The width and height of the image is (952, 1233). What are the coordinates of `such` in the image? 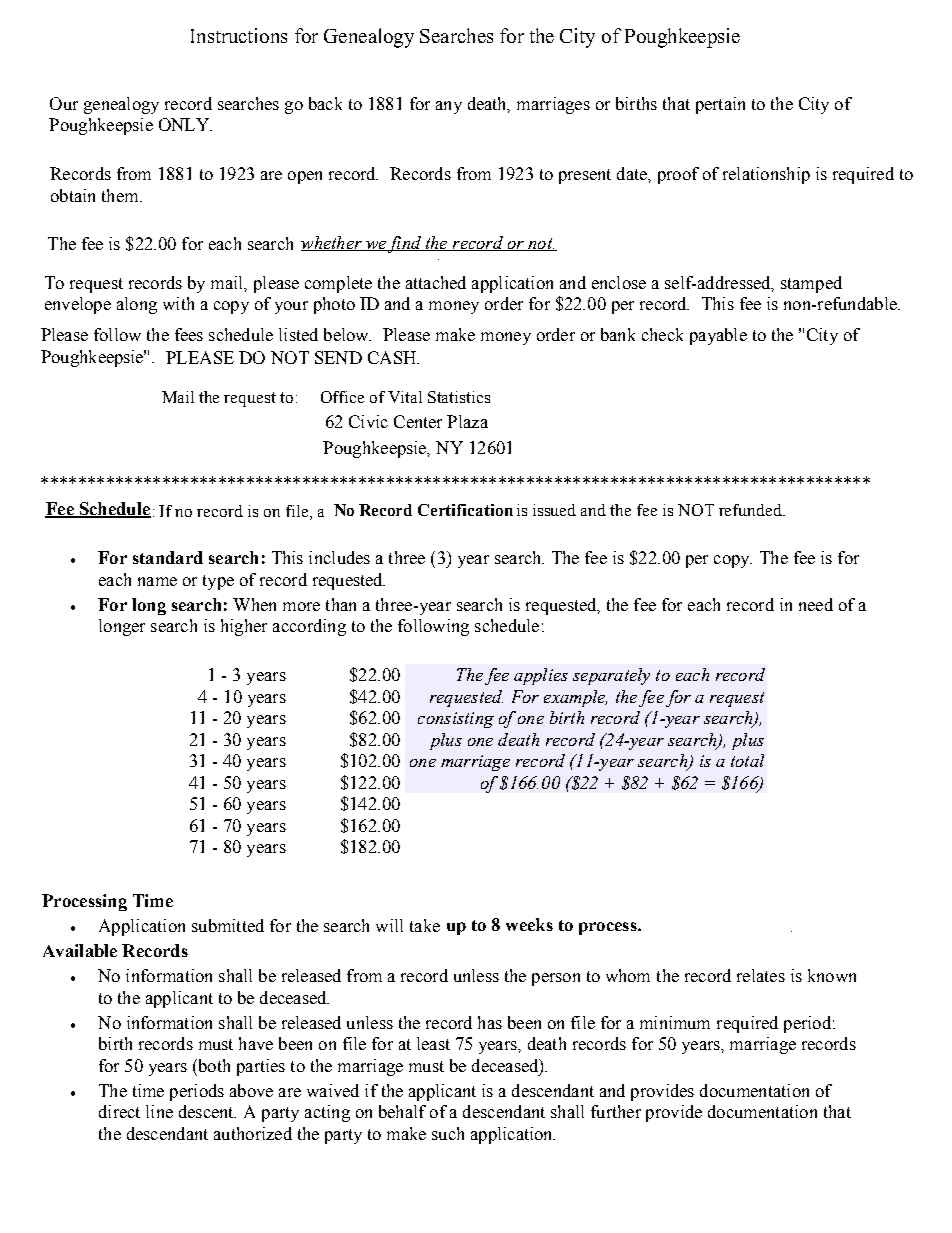 It's located at (448, 1133).
